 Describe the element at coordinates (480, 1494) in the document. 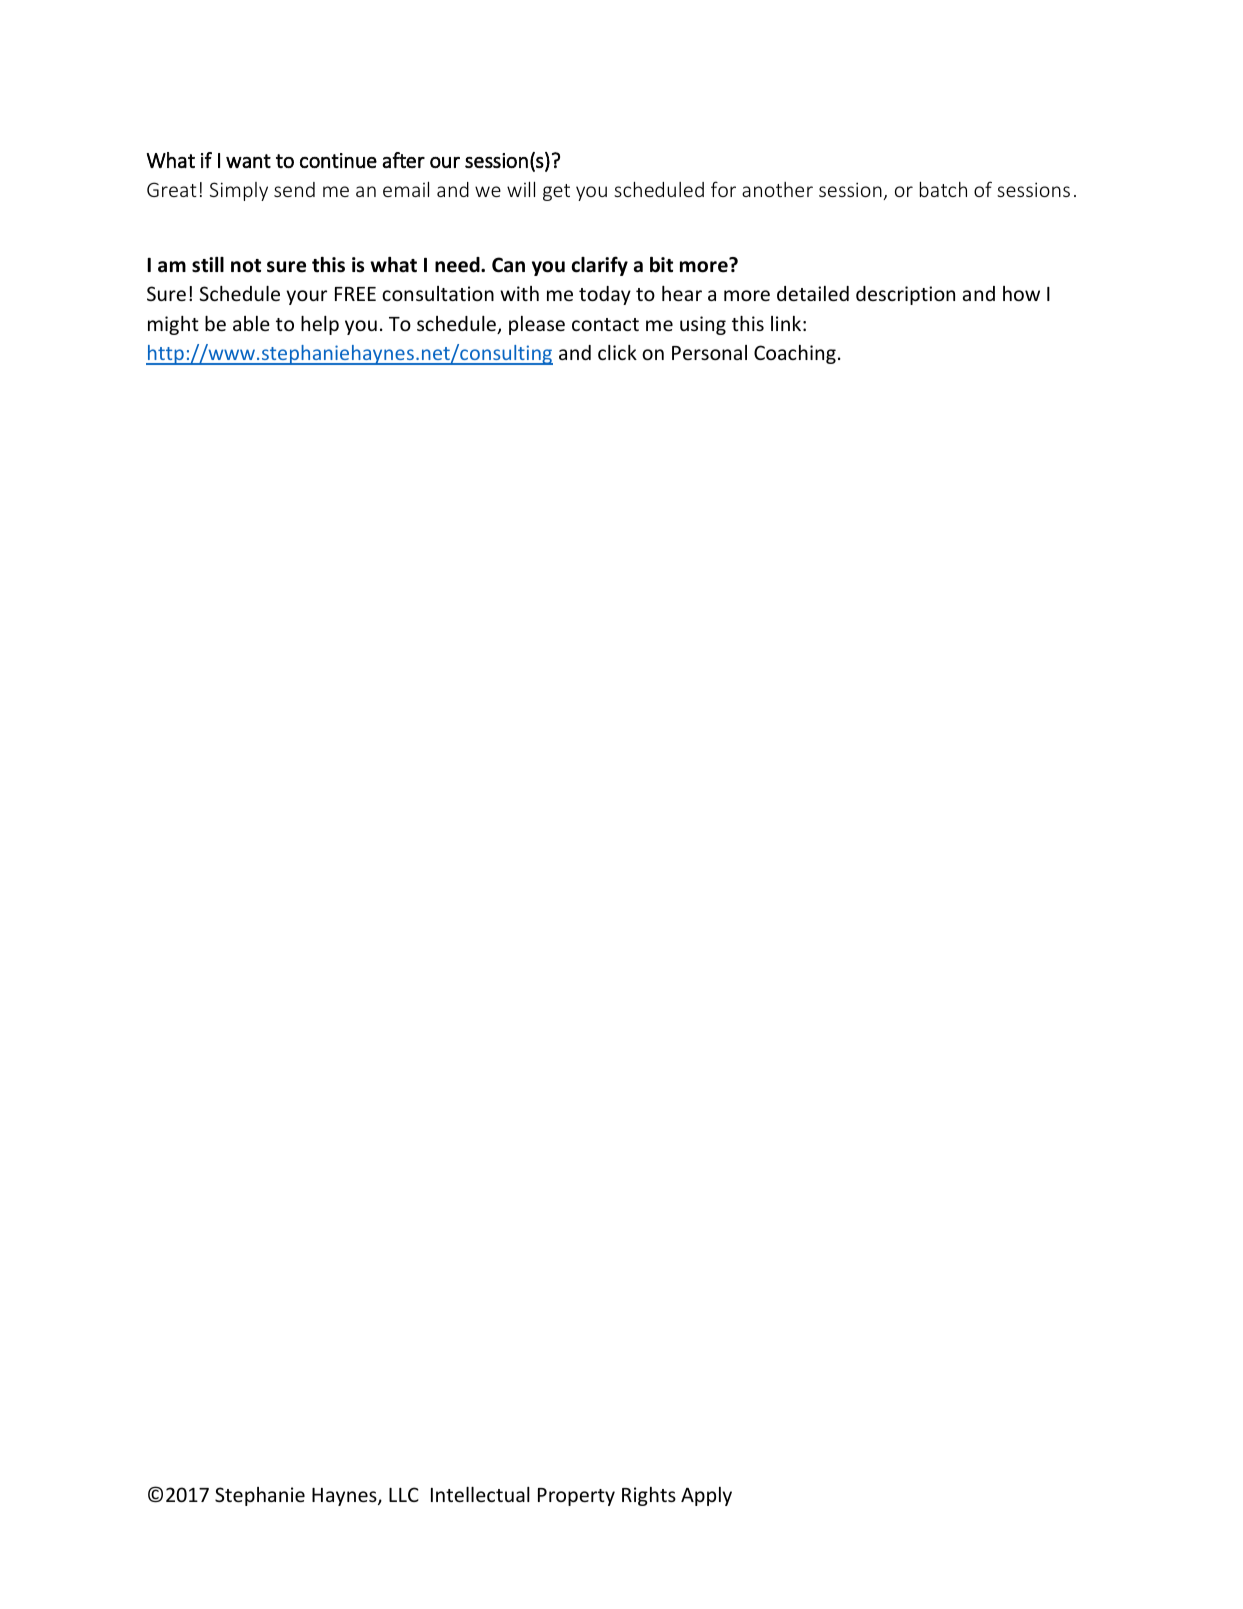

I see `Intellectual` at that location.
